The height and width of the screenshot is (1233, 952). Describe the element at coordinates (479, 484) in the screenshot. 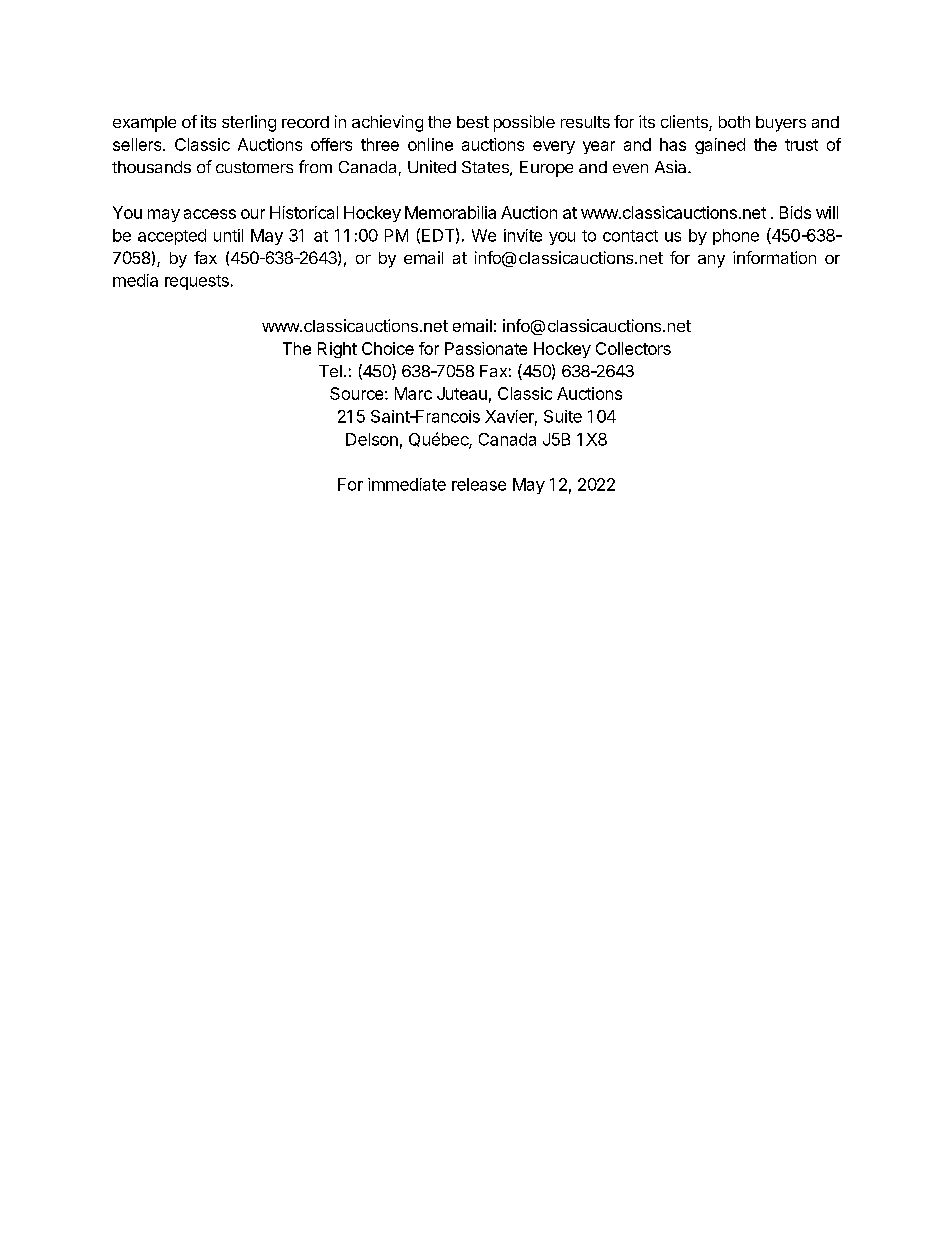

I see `release` at that location.
